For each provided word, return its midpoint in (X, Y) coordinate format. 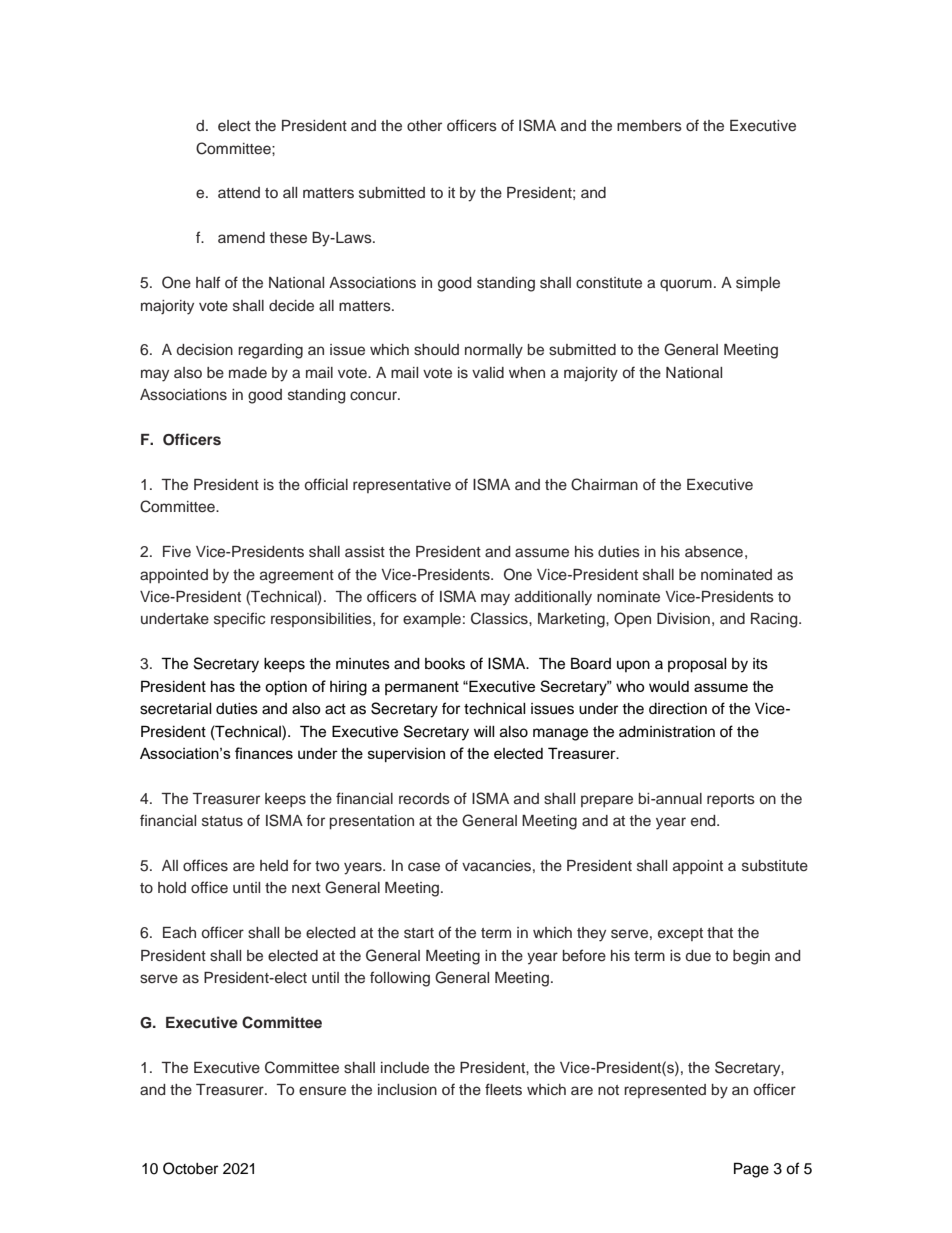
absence (714, 551)
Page (751, 1170)
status (222, 821)
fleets (503, 1089)
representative (402, 486)
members (649, 125)
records (424, 798)
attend (239, 192)
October (190, 1168)
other (424, 125)
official (326, 484)
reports (731, 800)
